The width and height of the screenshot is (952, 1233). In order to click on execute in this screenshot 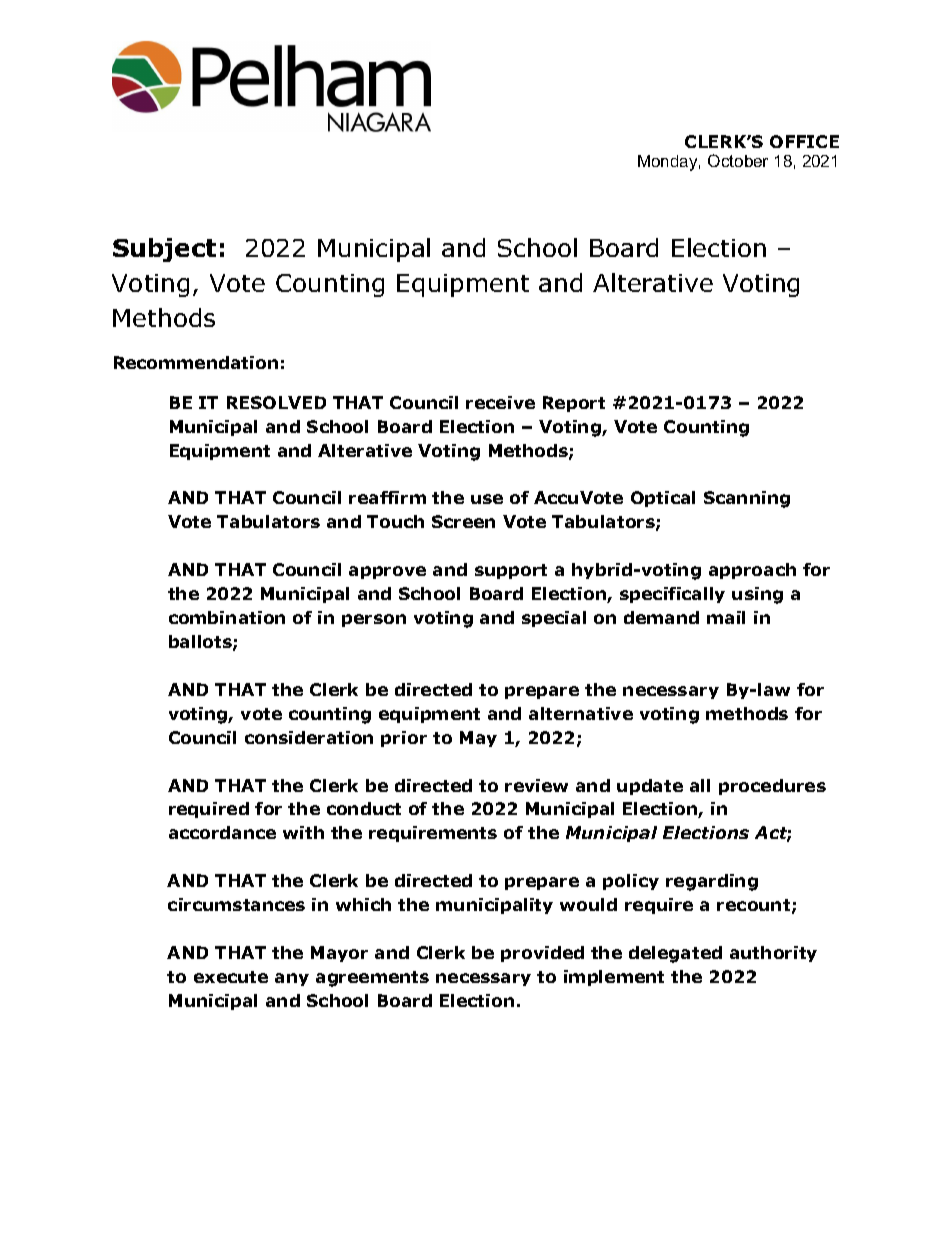, I will do `click(231, 977)`.
